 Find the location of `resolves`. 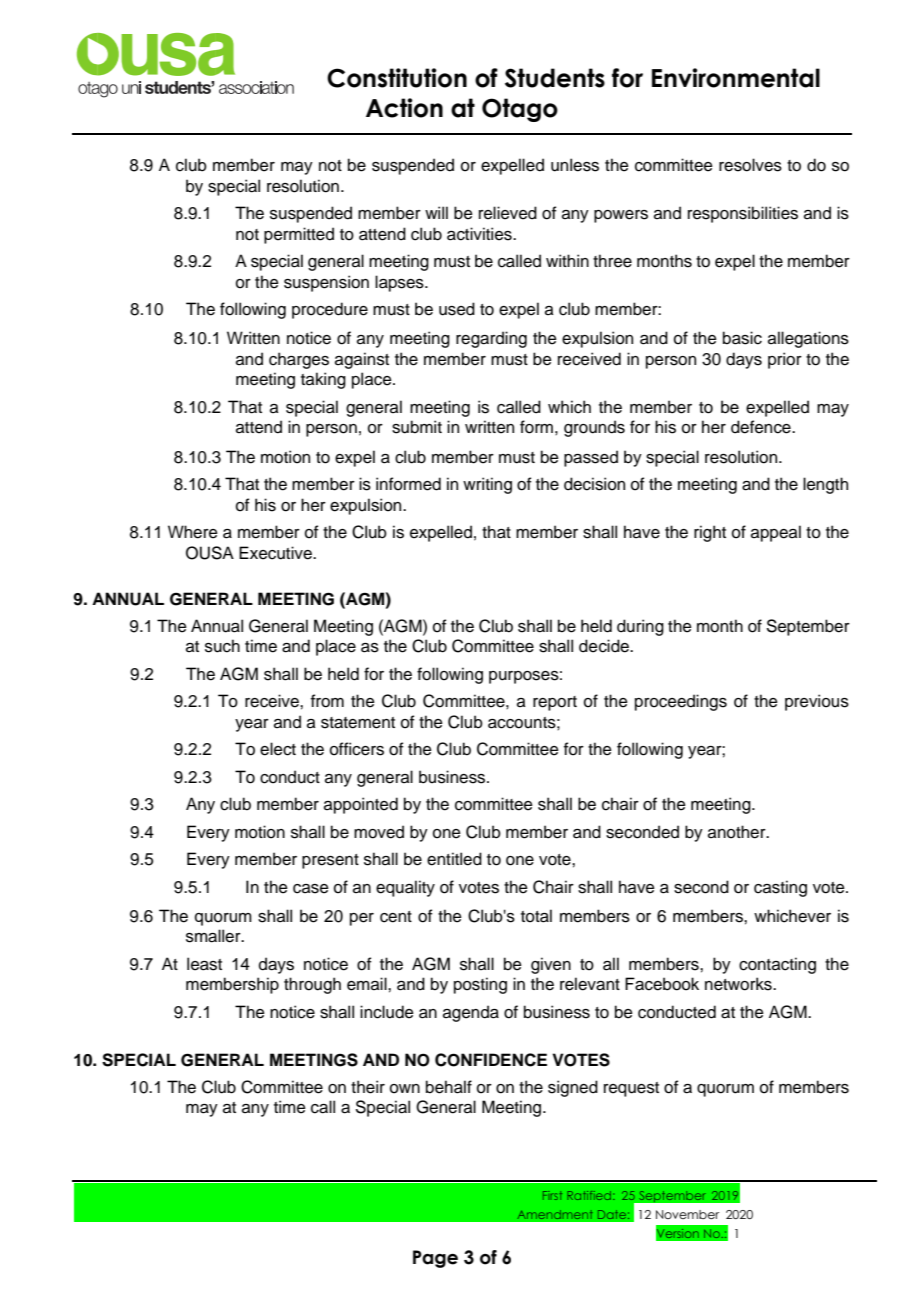

resolves is located at coordinates (750, 165).
